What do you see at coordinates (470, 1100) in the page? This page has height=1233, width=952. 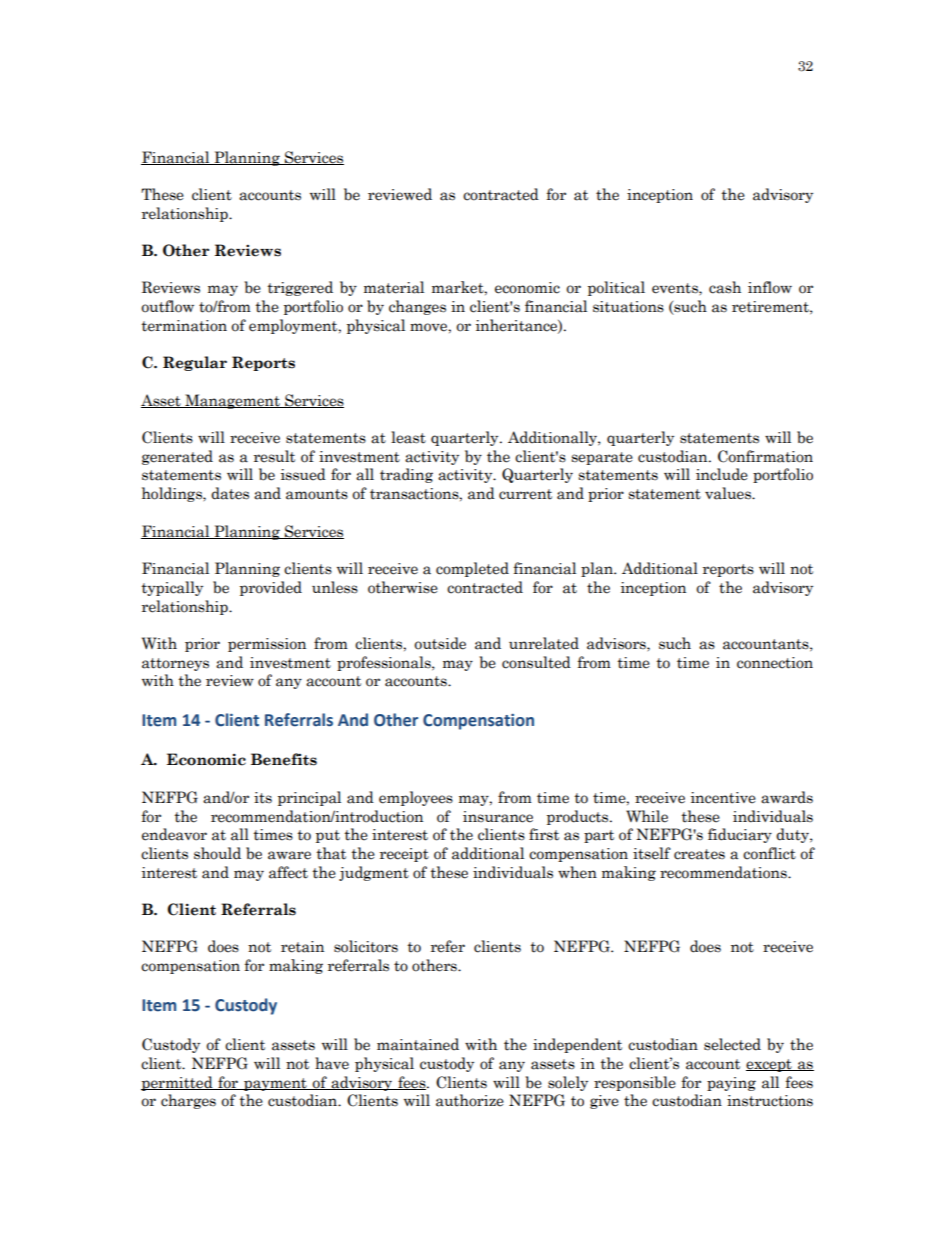 I see `authorize` at bounding box center [470, 1100].
